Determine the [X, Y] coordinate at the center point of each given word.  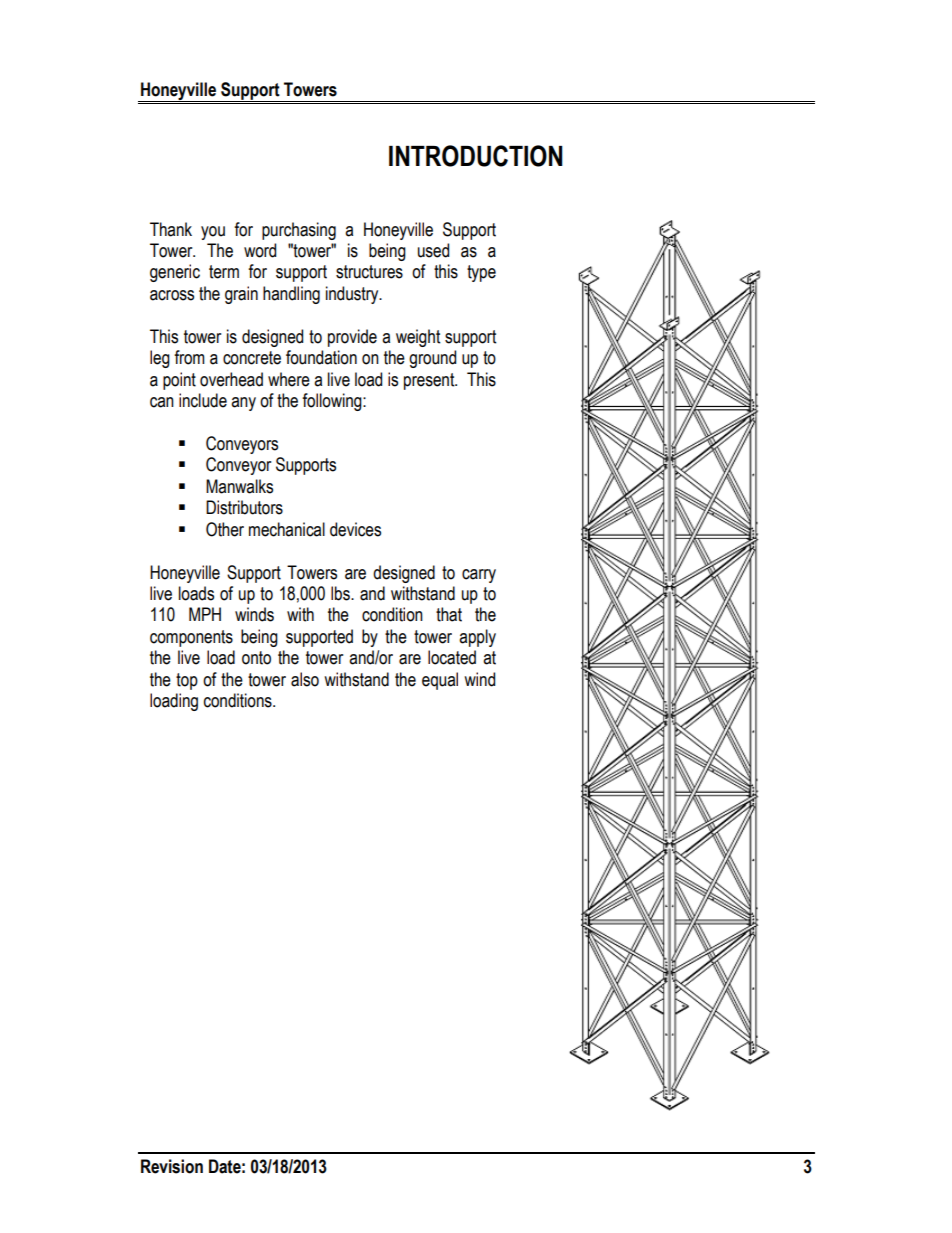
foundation [321, 357]
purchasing [299, 231]
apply [477, 638]
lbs [341, 593]
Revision [172, 1166]
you [213, 233]
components [191, 638]
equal [440, 681]
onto [256, 658]
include [203, 400]
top [187, 681]
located [452, 657]
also [305, 679]
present [430, 381]
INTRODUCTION [476, 156]
